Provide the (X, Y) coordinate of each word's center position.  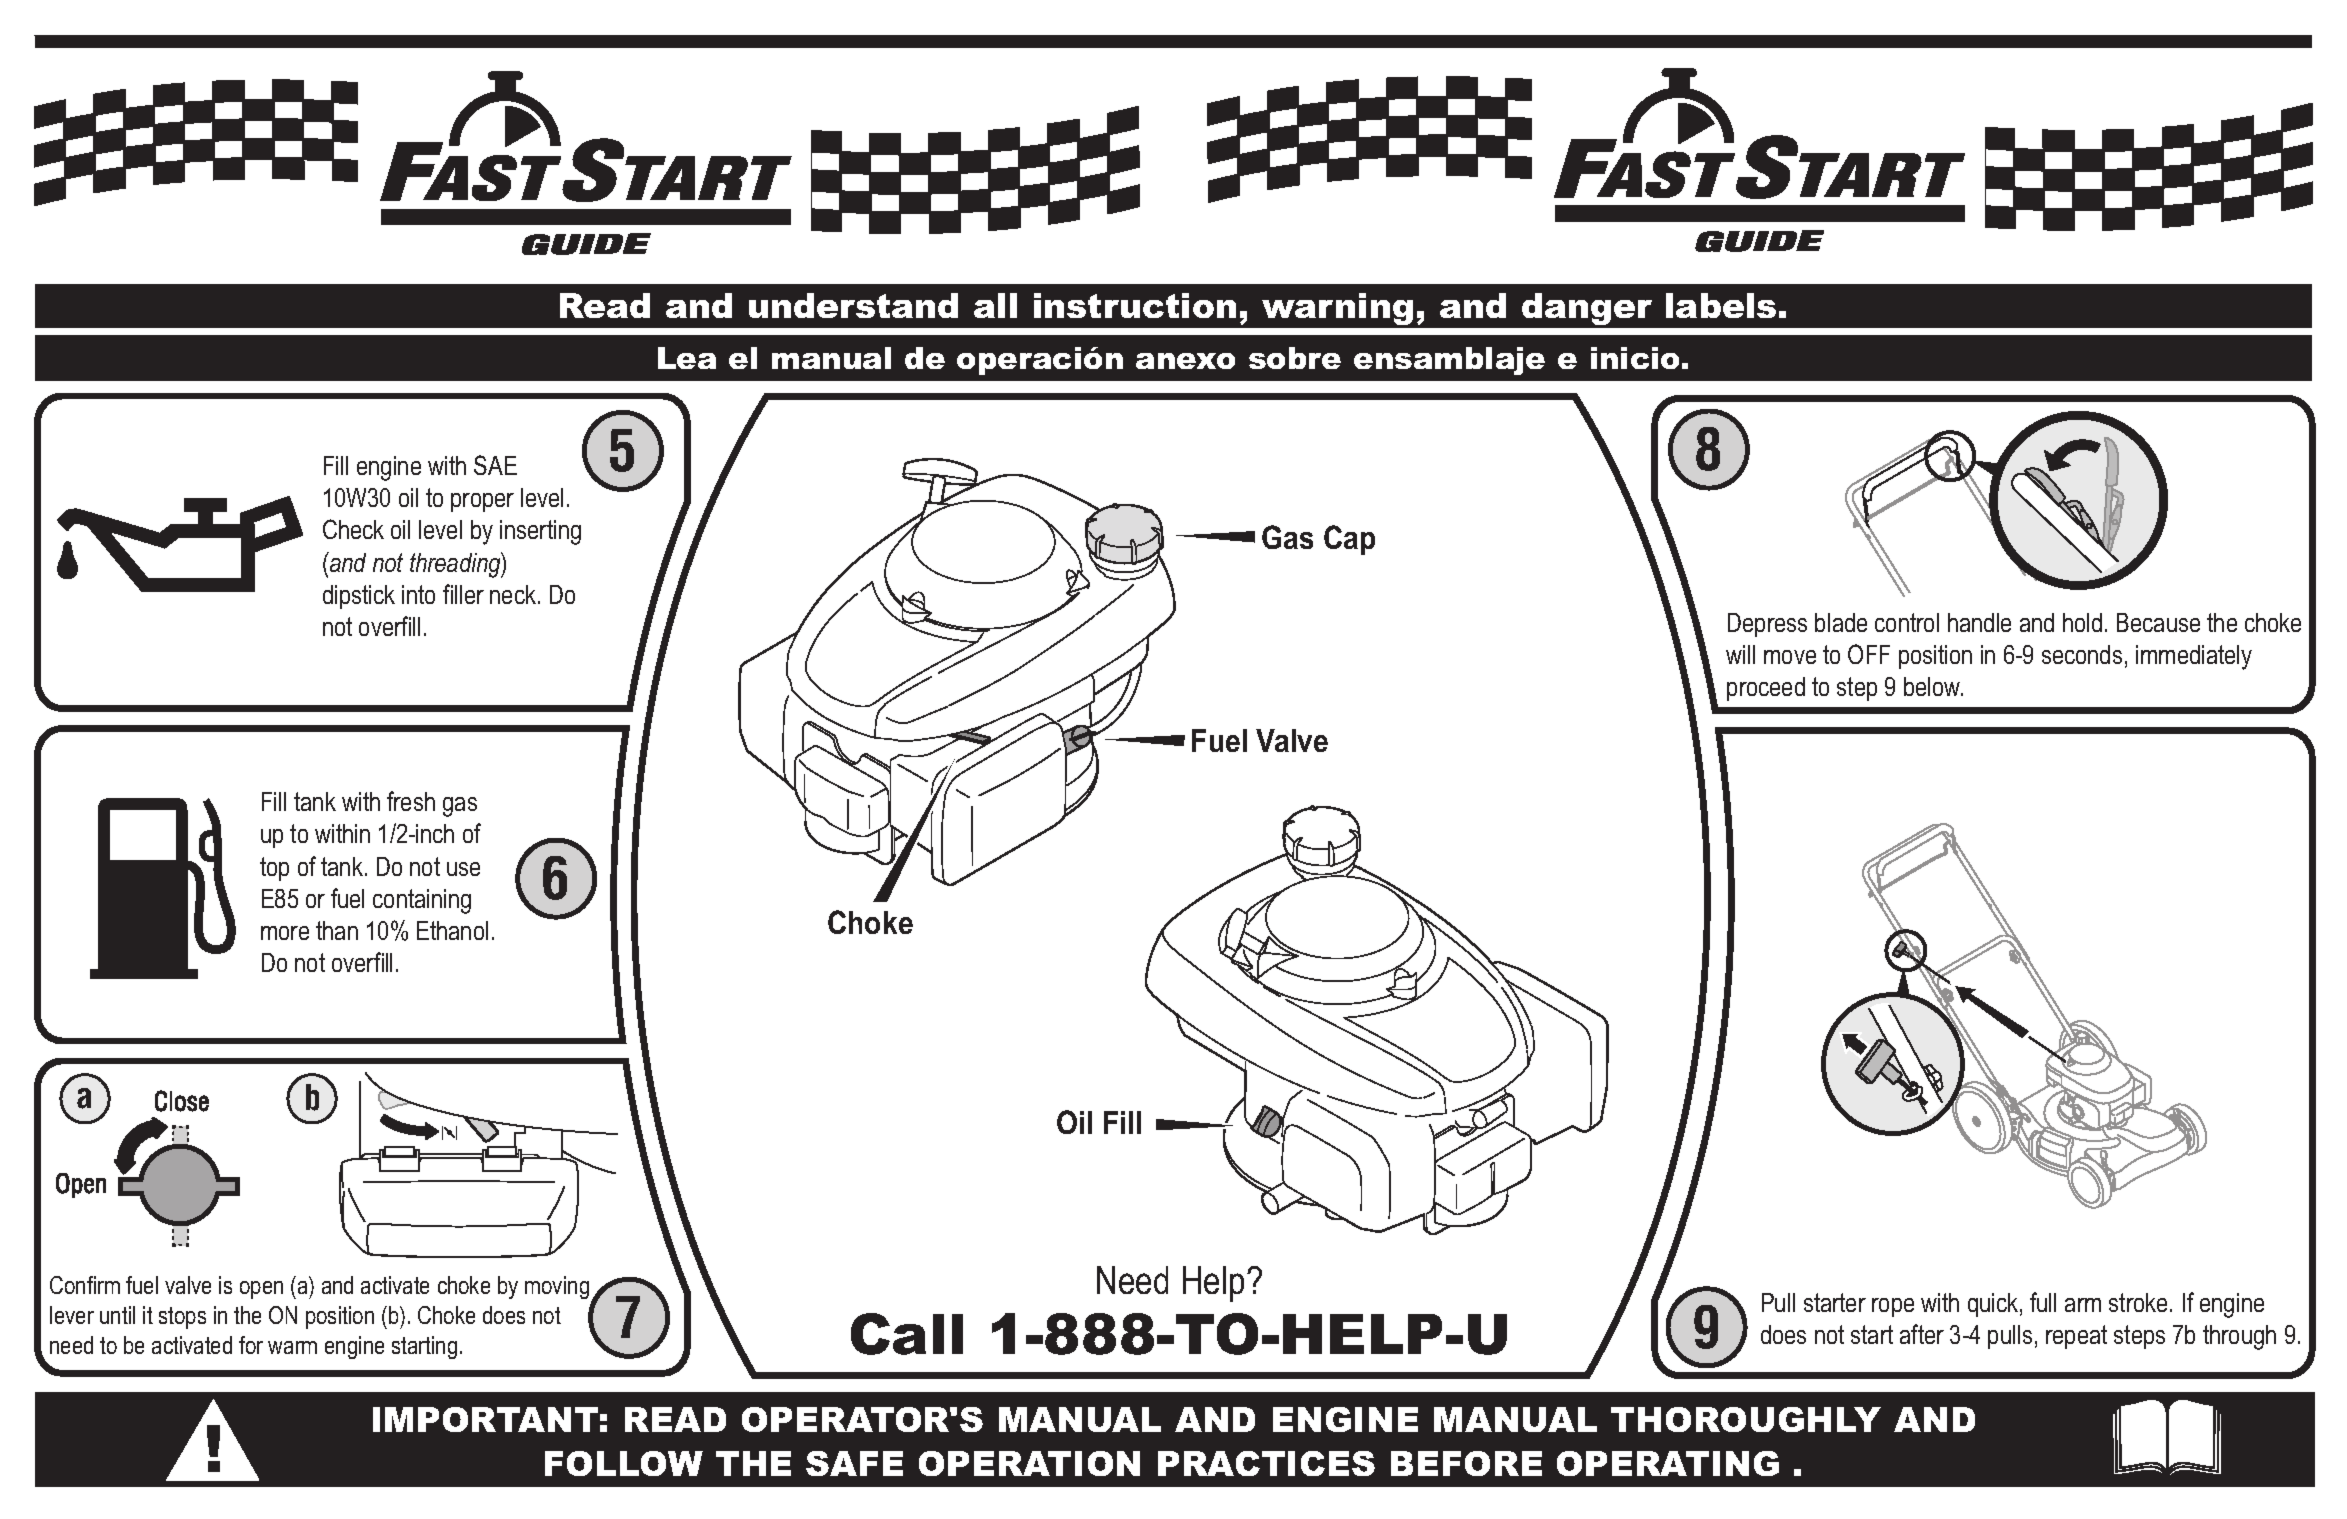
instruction (1135, 305)
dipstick (359, 597)
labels (1721, 305)
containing (422, 901)
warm (292, 1347)
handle (1979, 622)
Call (907, 1334)
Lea (687, 358)
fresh (411, 801)
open (261, 1290)
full (2043, 1302)
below (1933, 686)
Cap (1349, 540)
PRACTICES (1266, 1463)
